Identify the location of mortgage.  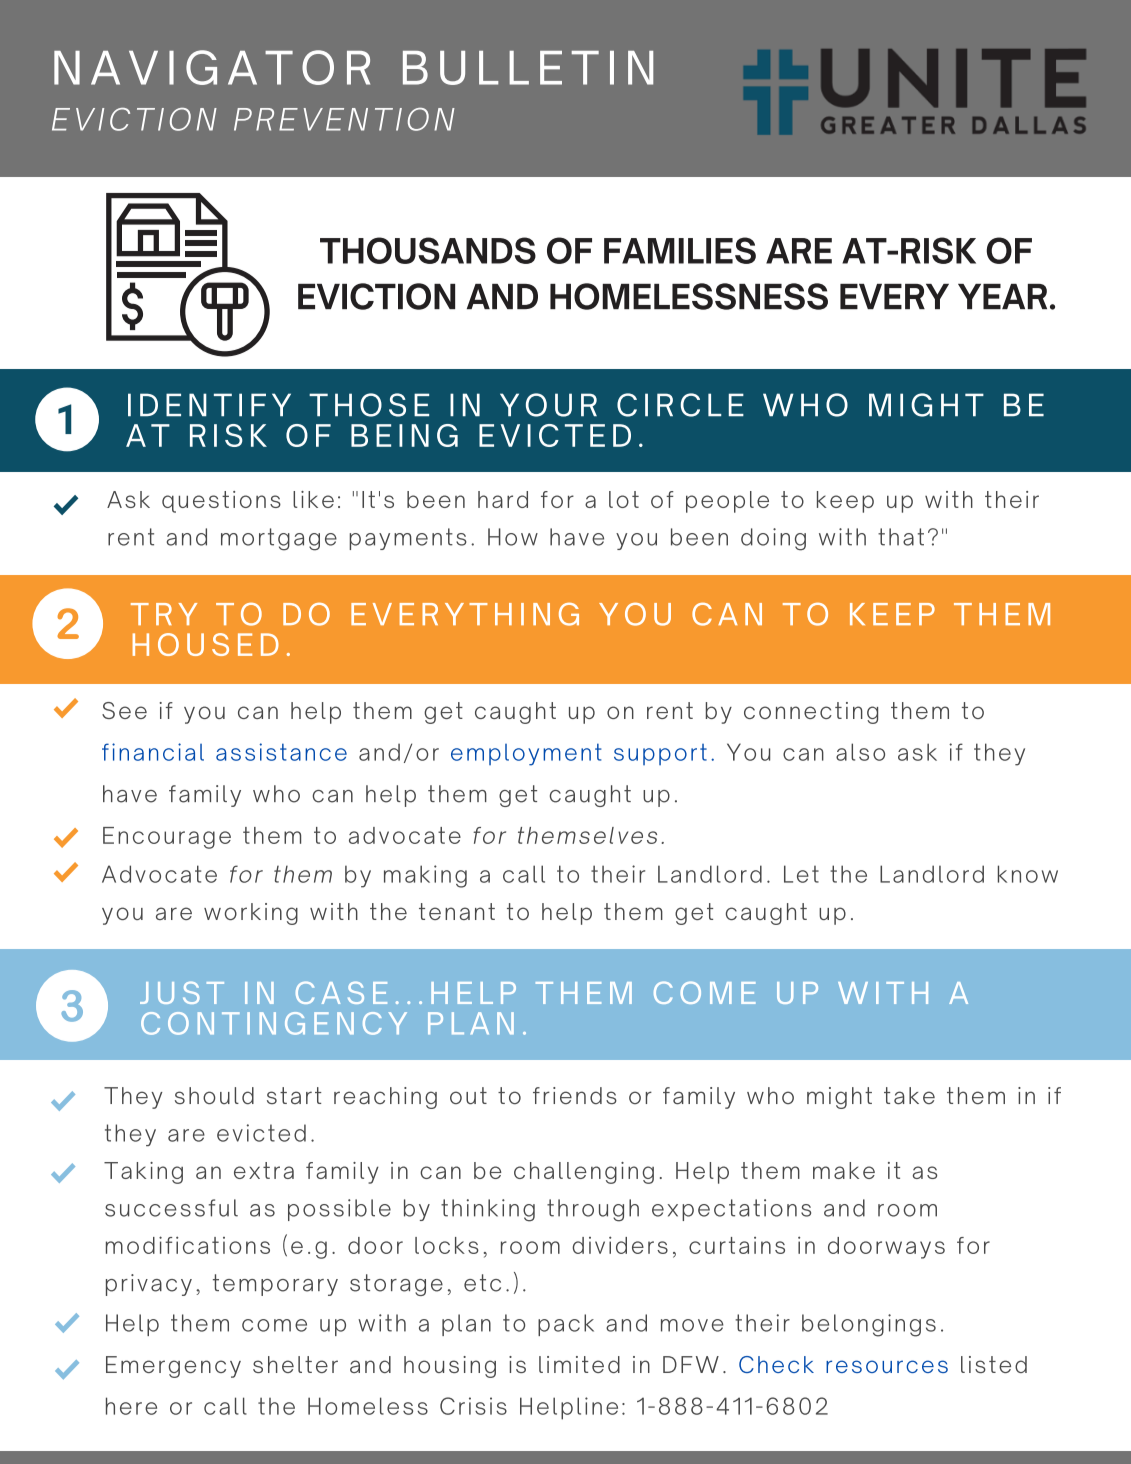
(279, 539).
